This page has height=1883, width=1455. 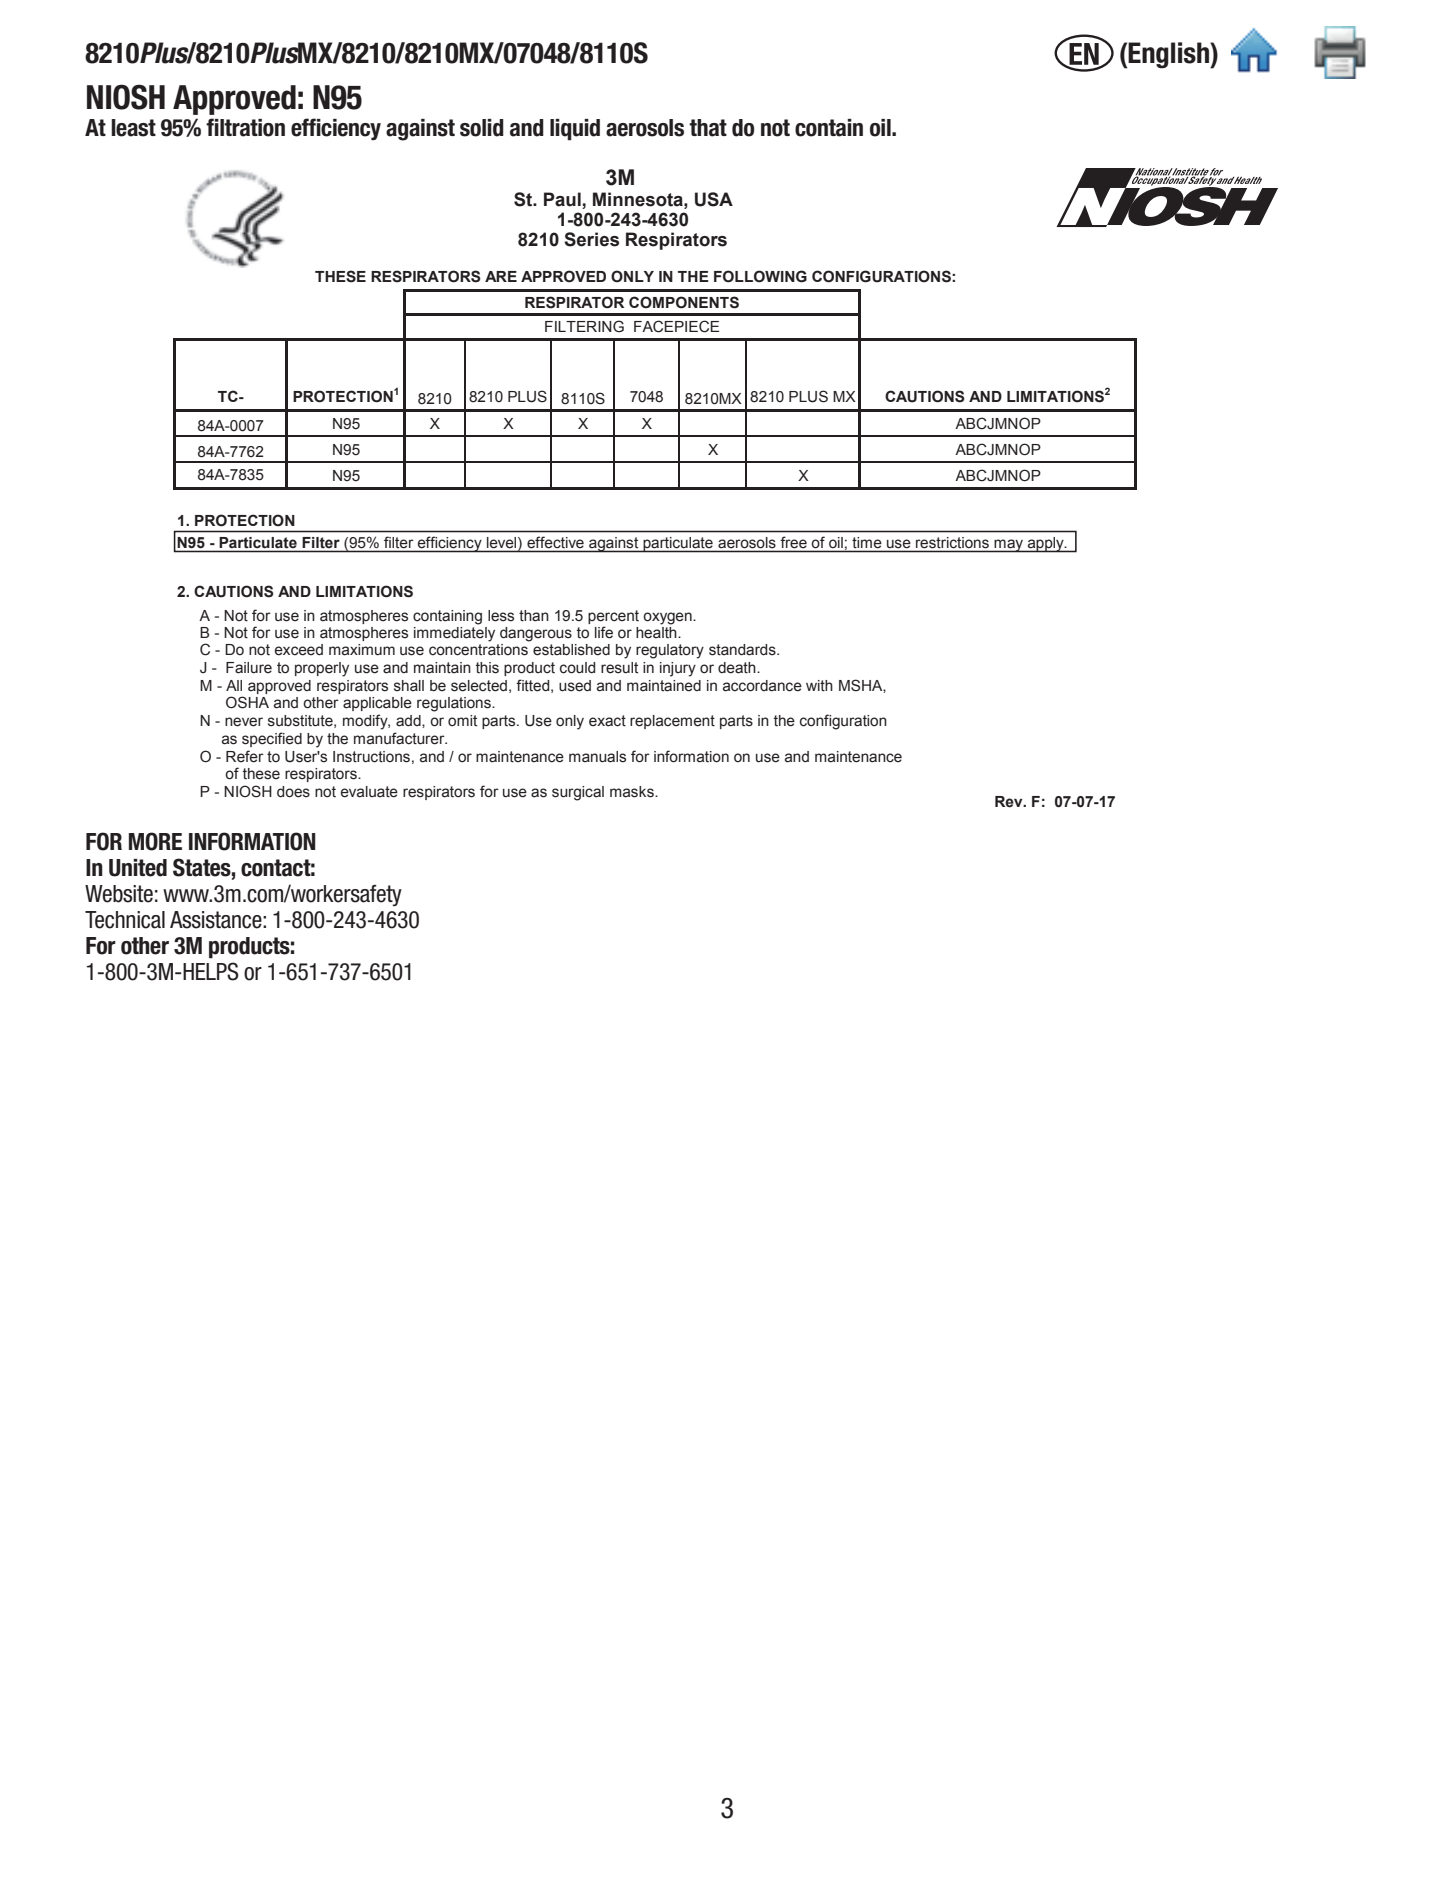 I want to click on Rev, so click(x=1010, y=802).
